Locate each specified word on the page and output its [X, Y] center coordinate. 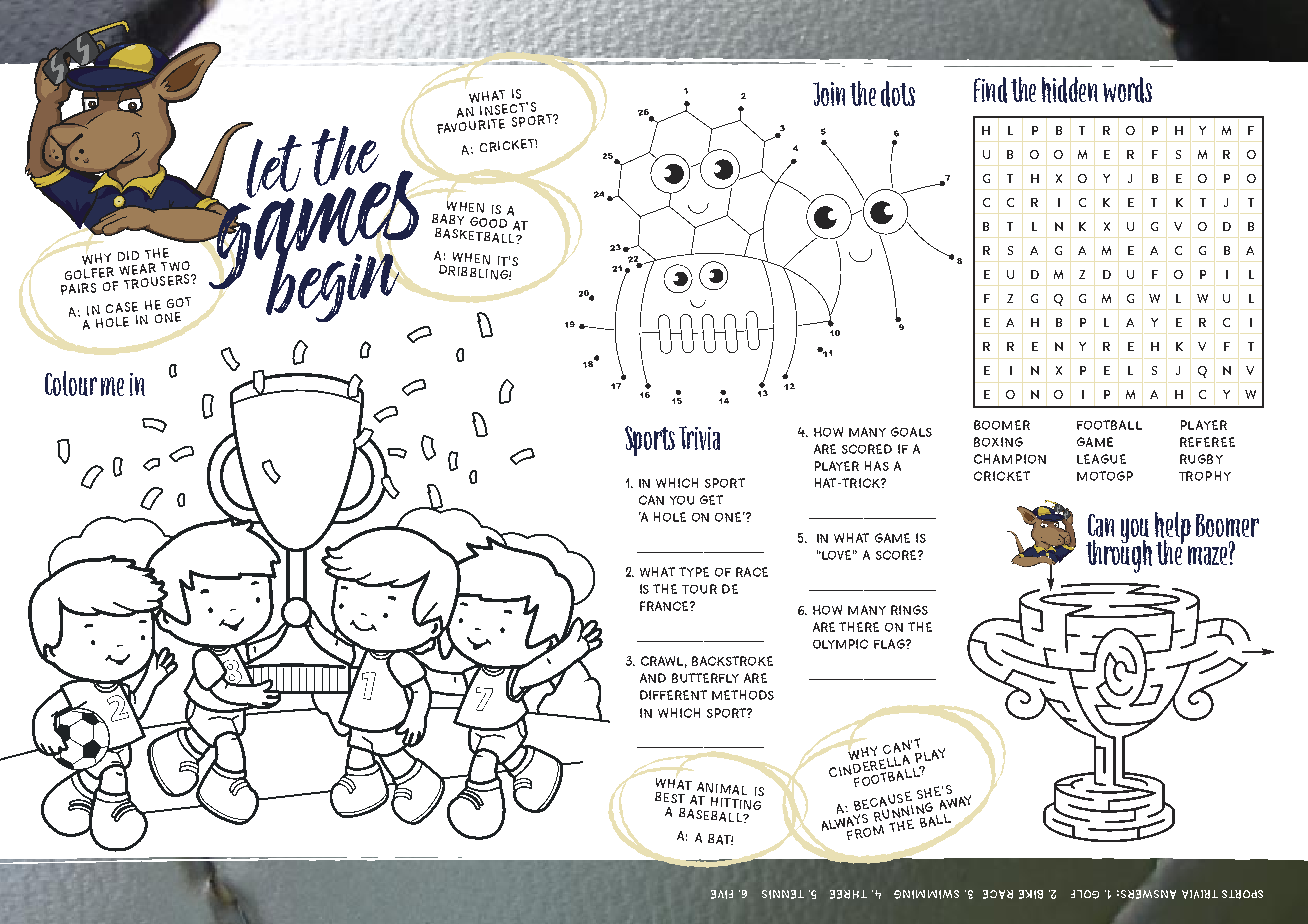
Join [829, 94]
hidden [1070, 90]
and [653, 678]
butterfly [705, 678]
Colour [71, 383]
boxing [998, 442]
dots [898, 94]
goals [911, 432]
